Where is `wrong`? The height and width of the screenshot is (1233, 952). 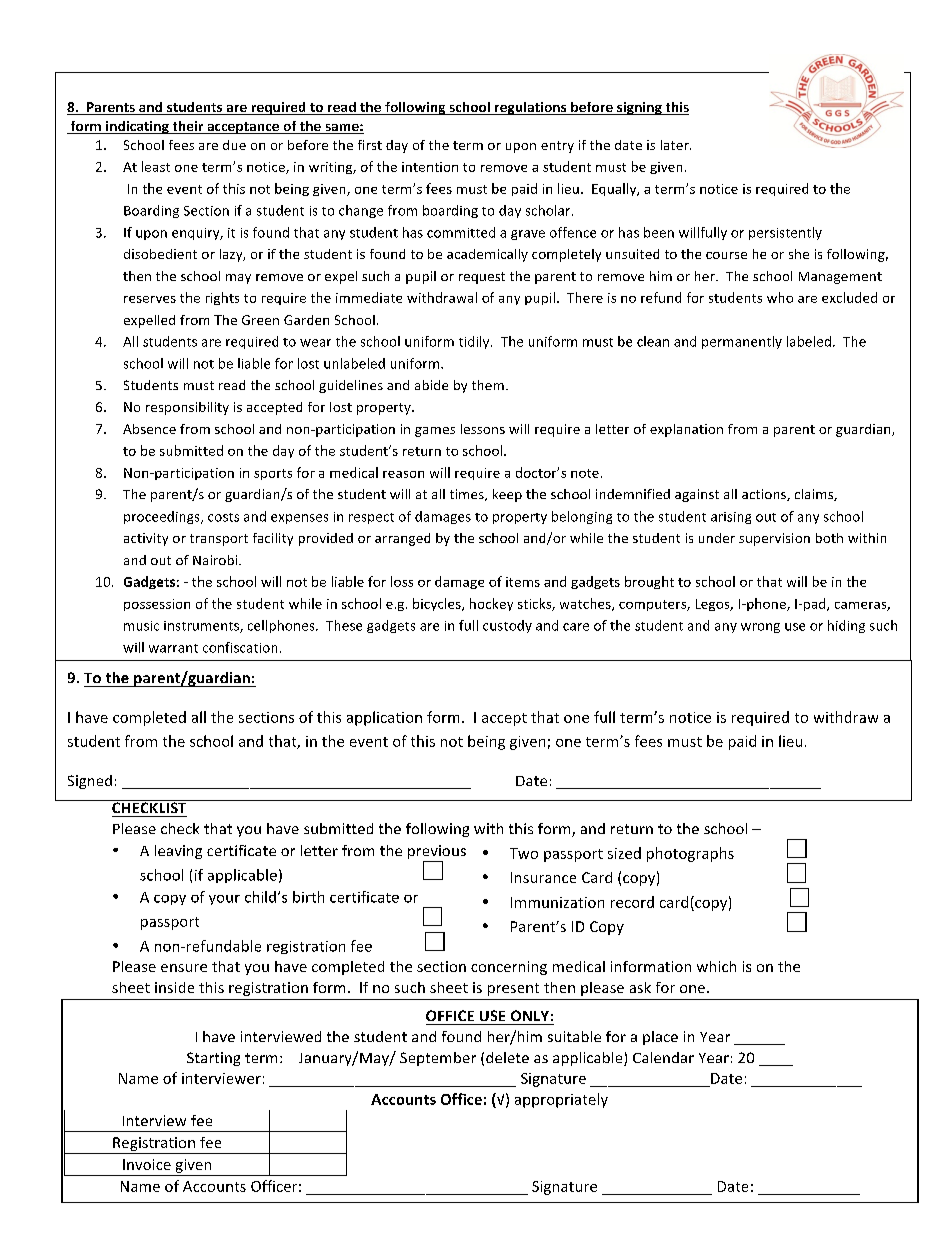 wrong is located at coordinates (760, 628).
